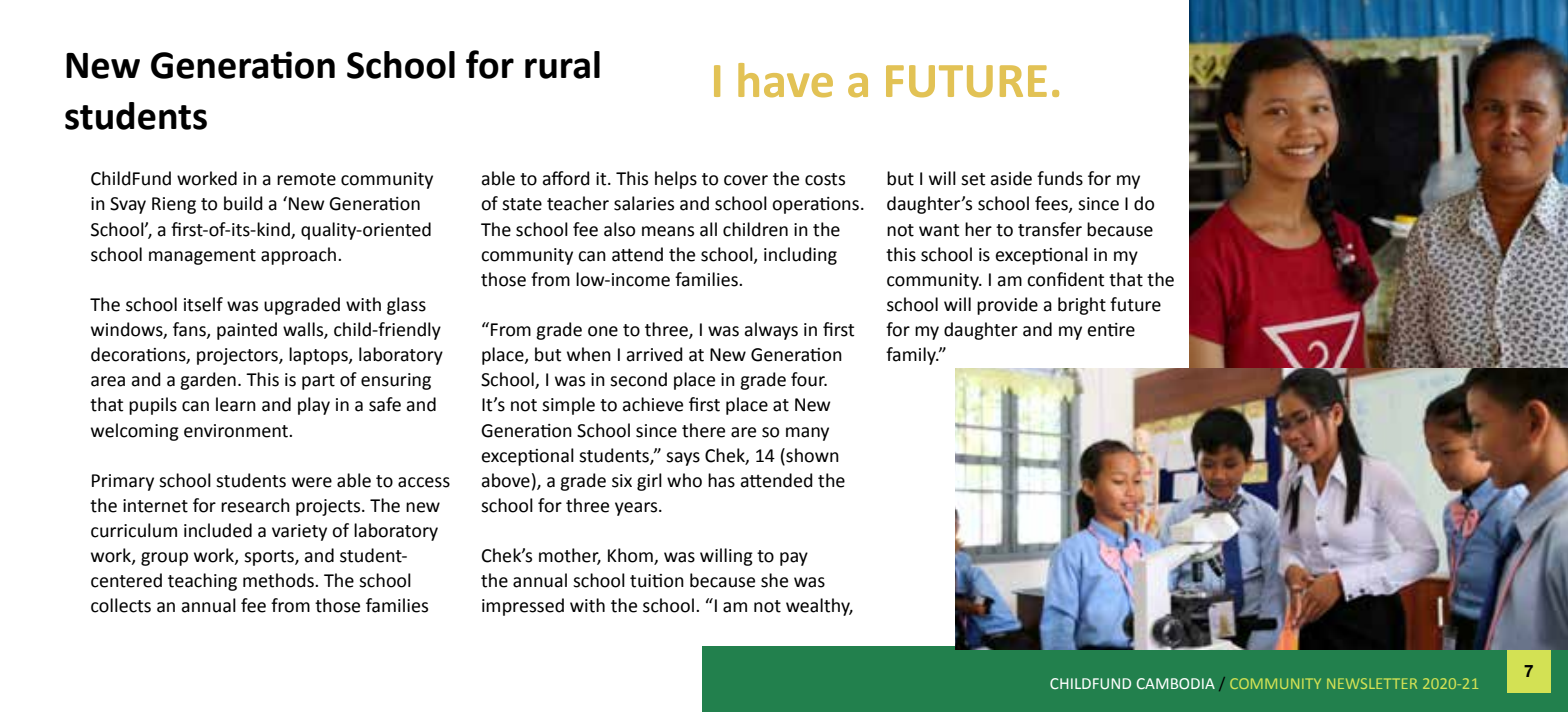 Image resolution: width=1568 pixels, height=712 pixels. I want to click on CAMBODIA, so click(1176, 683).
